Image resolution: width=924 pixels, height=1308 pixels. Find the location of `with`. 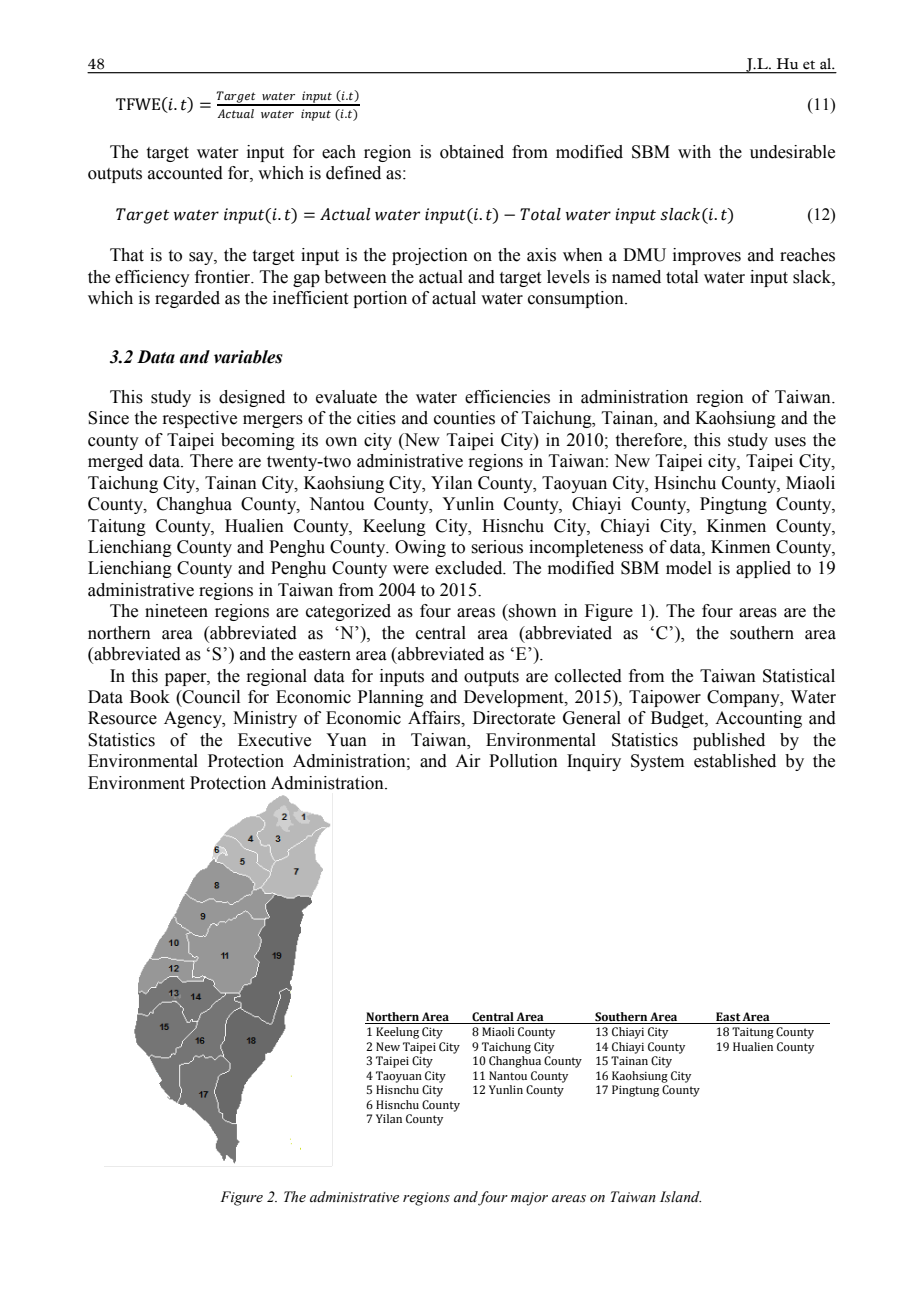

with is located at coordinates (694, 152).
